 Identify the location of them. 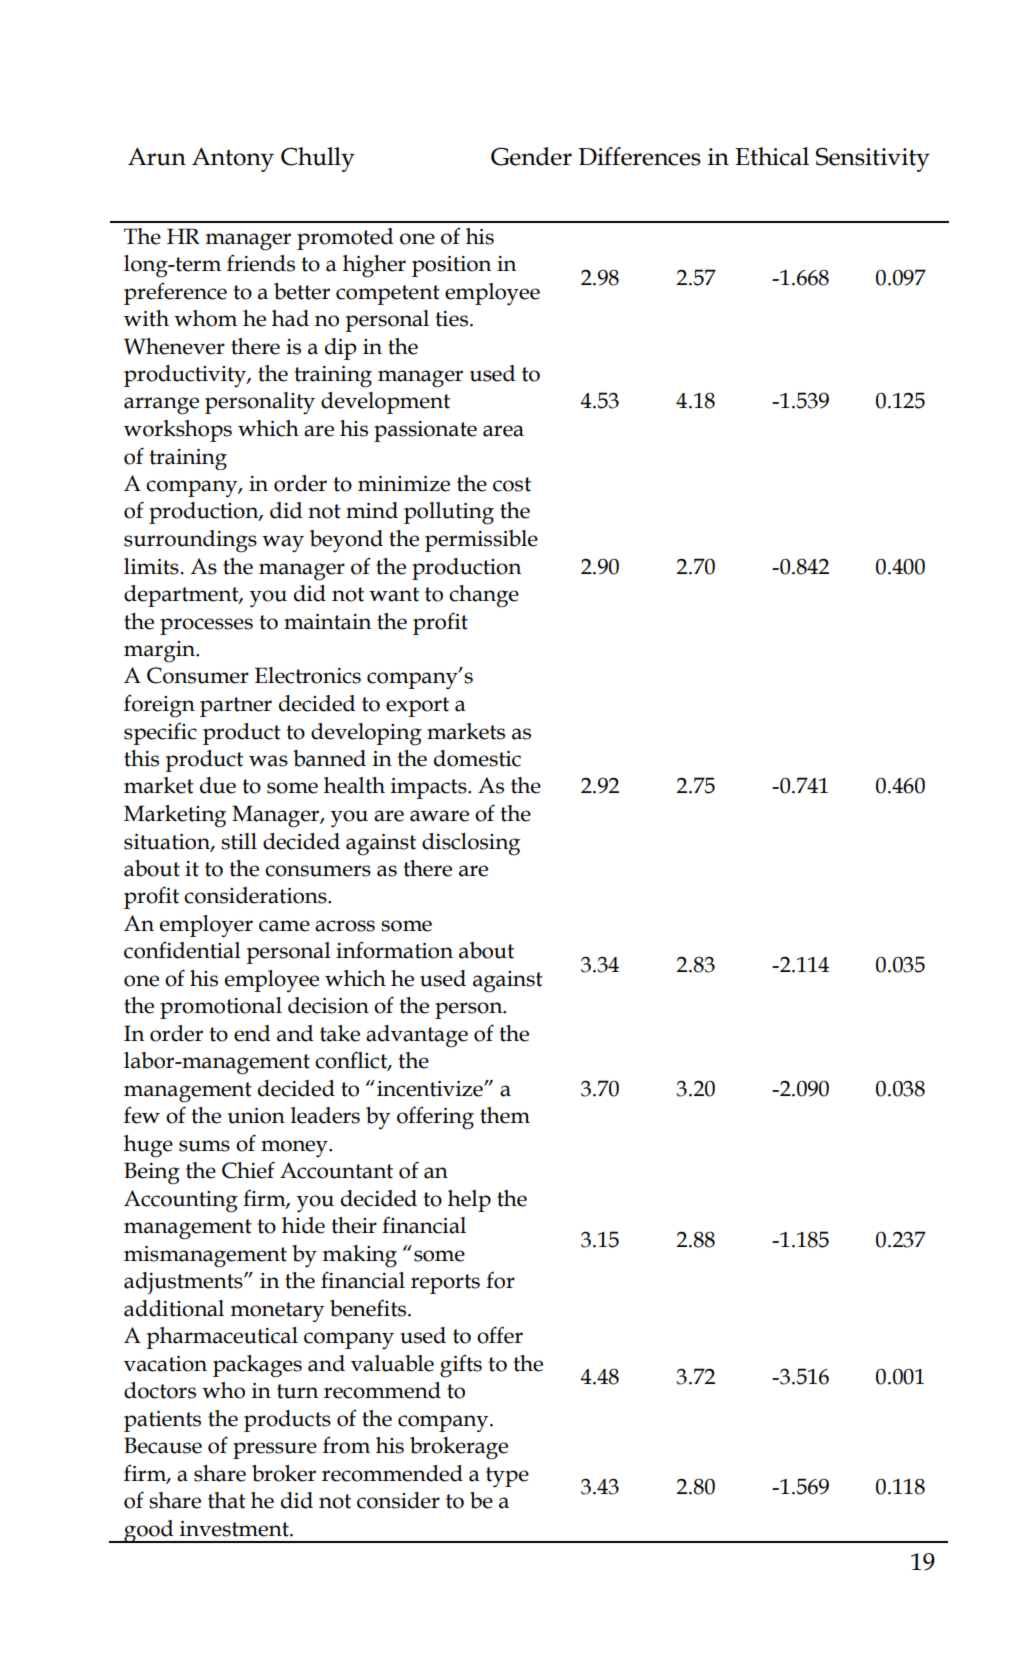
(505, 1115).
